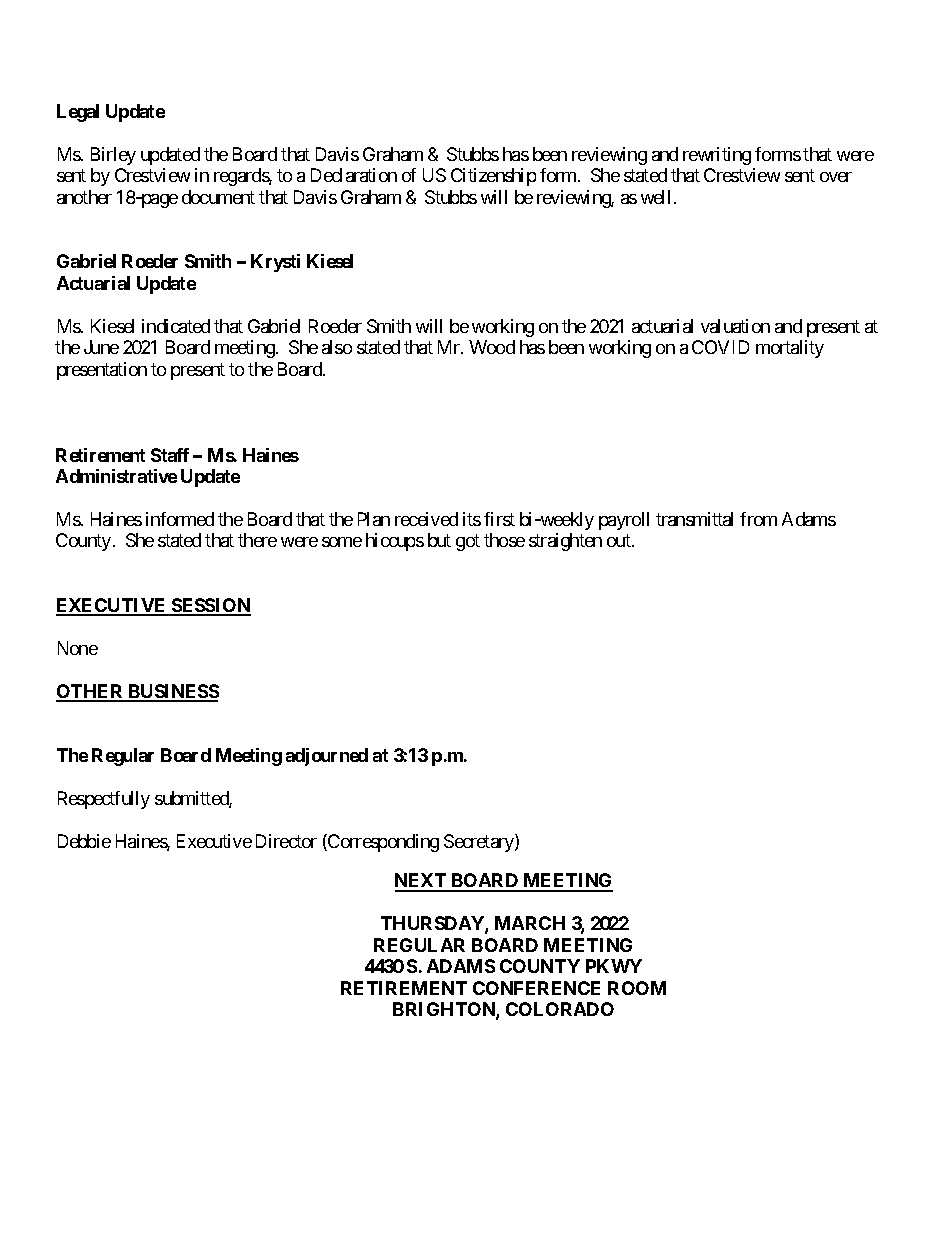 This screenshot has height=1233, width=952. What do you see at coordinates (620, 541) in the screenshot?
I see `out` at bounding box center [620, 541].
